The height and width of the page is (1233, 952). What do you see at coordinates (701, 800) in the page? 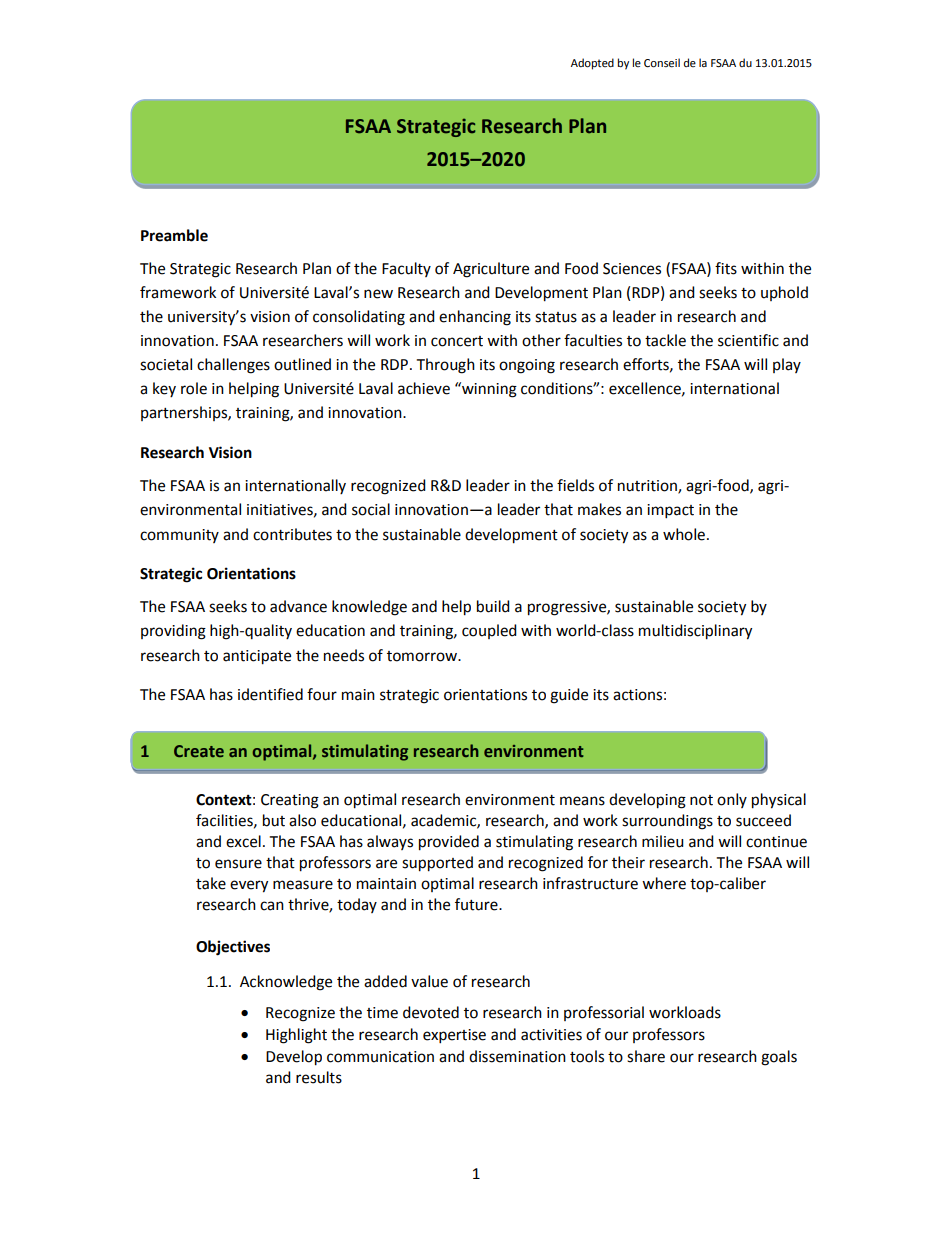
I see `not` at bounding box center [701, 800].
